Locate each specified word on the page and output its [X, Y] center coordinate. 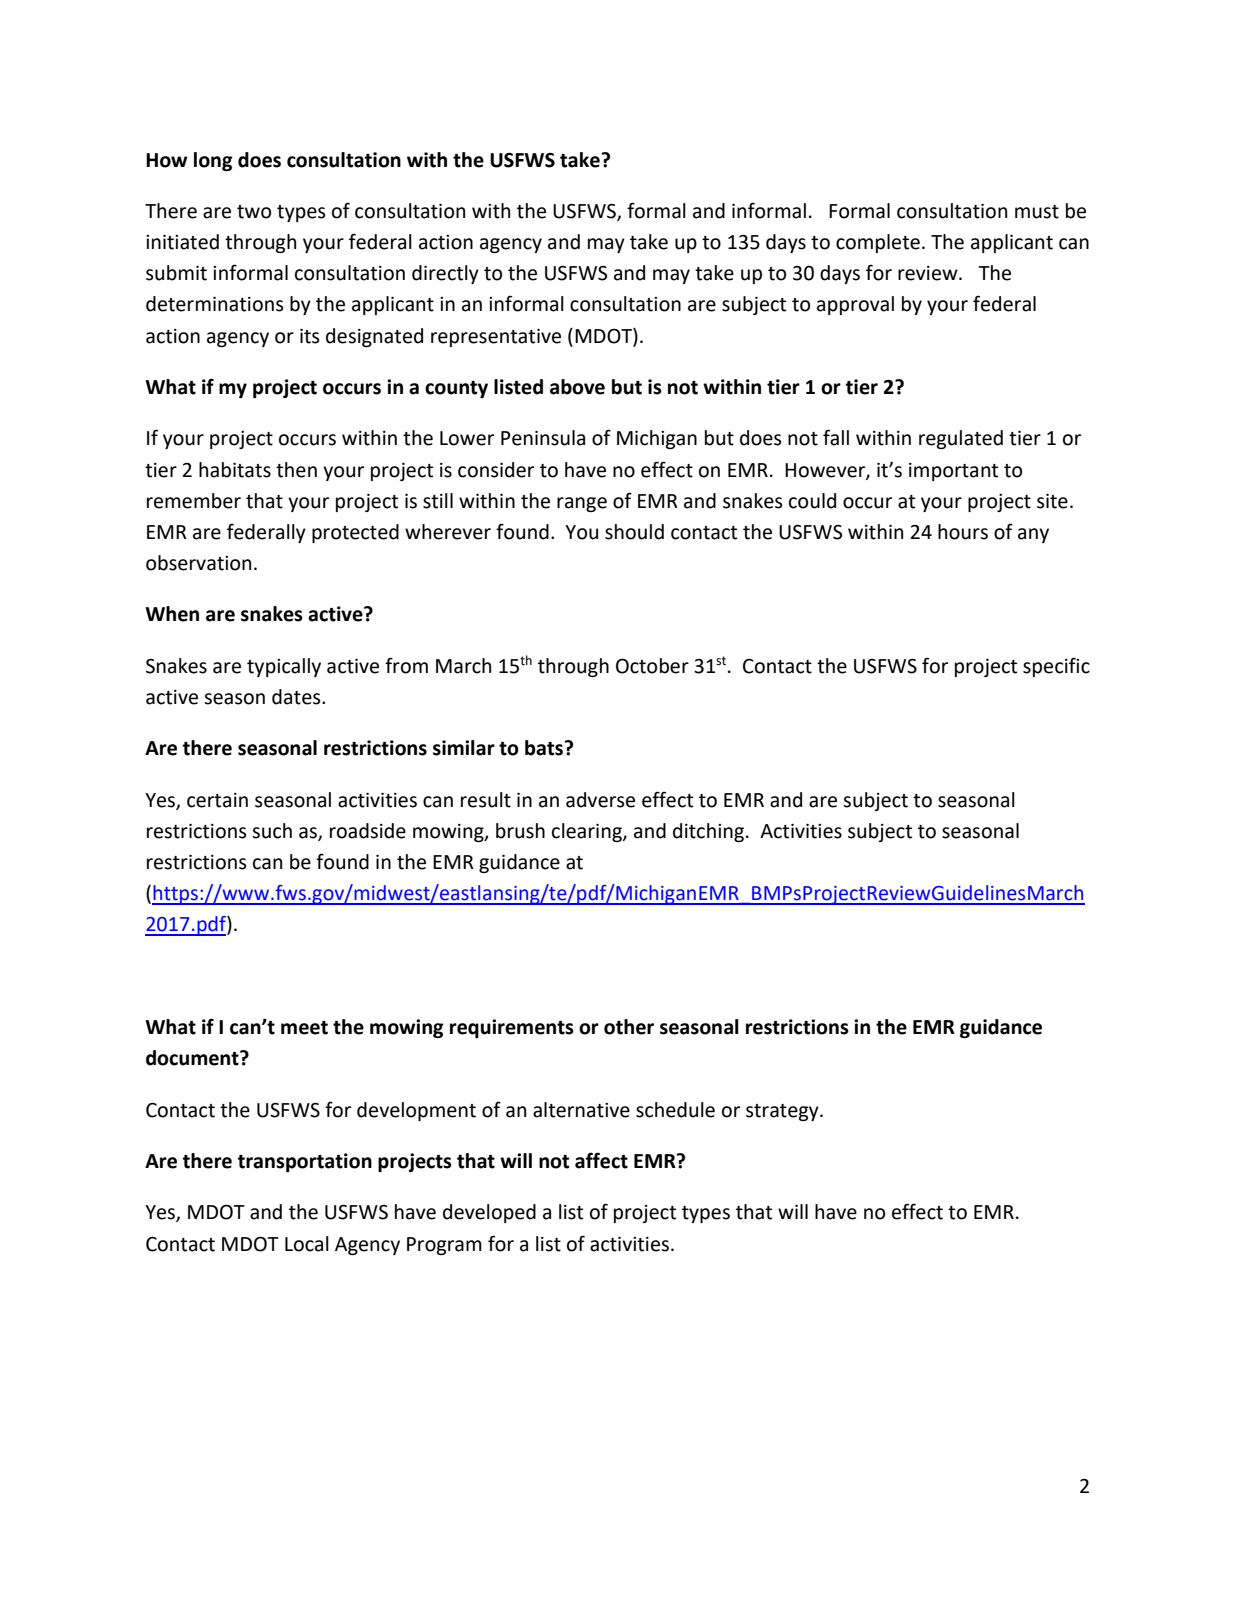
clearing [588, 832]
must [1037, 212]
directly [445, 274]
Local [307, 1244]
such [272, 831]
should [634, 532]
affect [601, 1160]
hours [963, 532]
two [254, 212]
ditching [708, 832]
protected [355, 533]
